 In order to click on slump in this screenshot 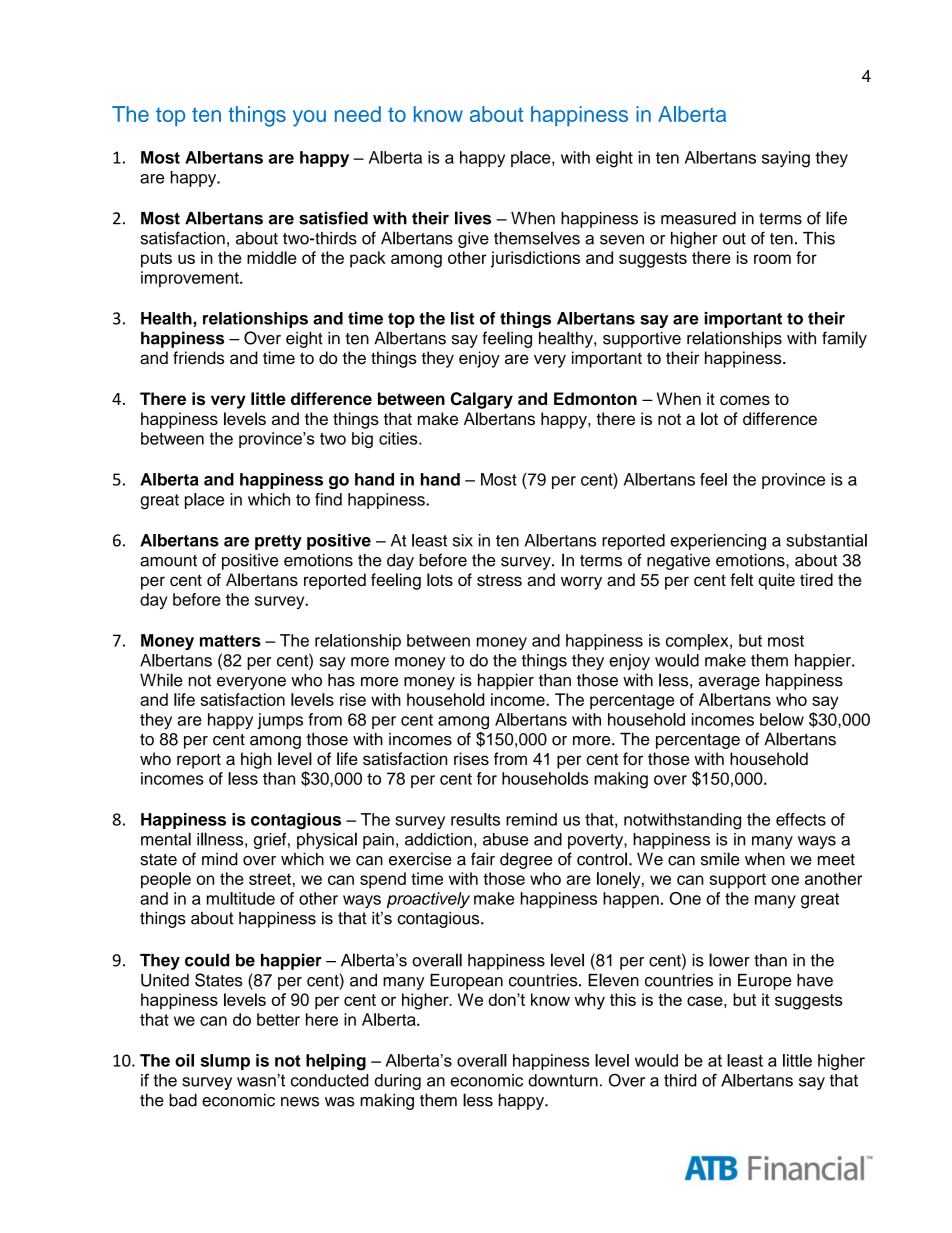, I will do `click(225, 1062)`.
